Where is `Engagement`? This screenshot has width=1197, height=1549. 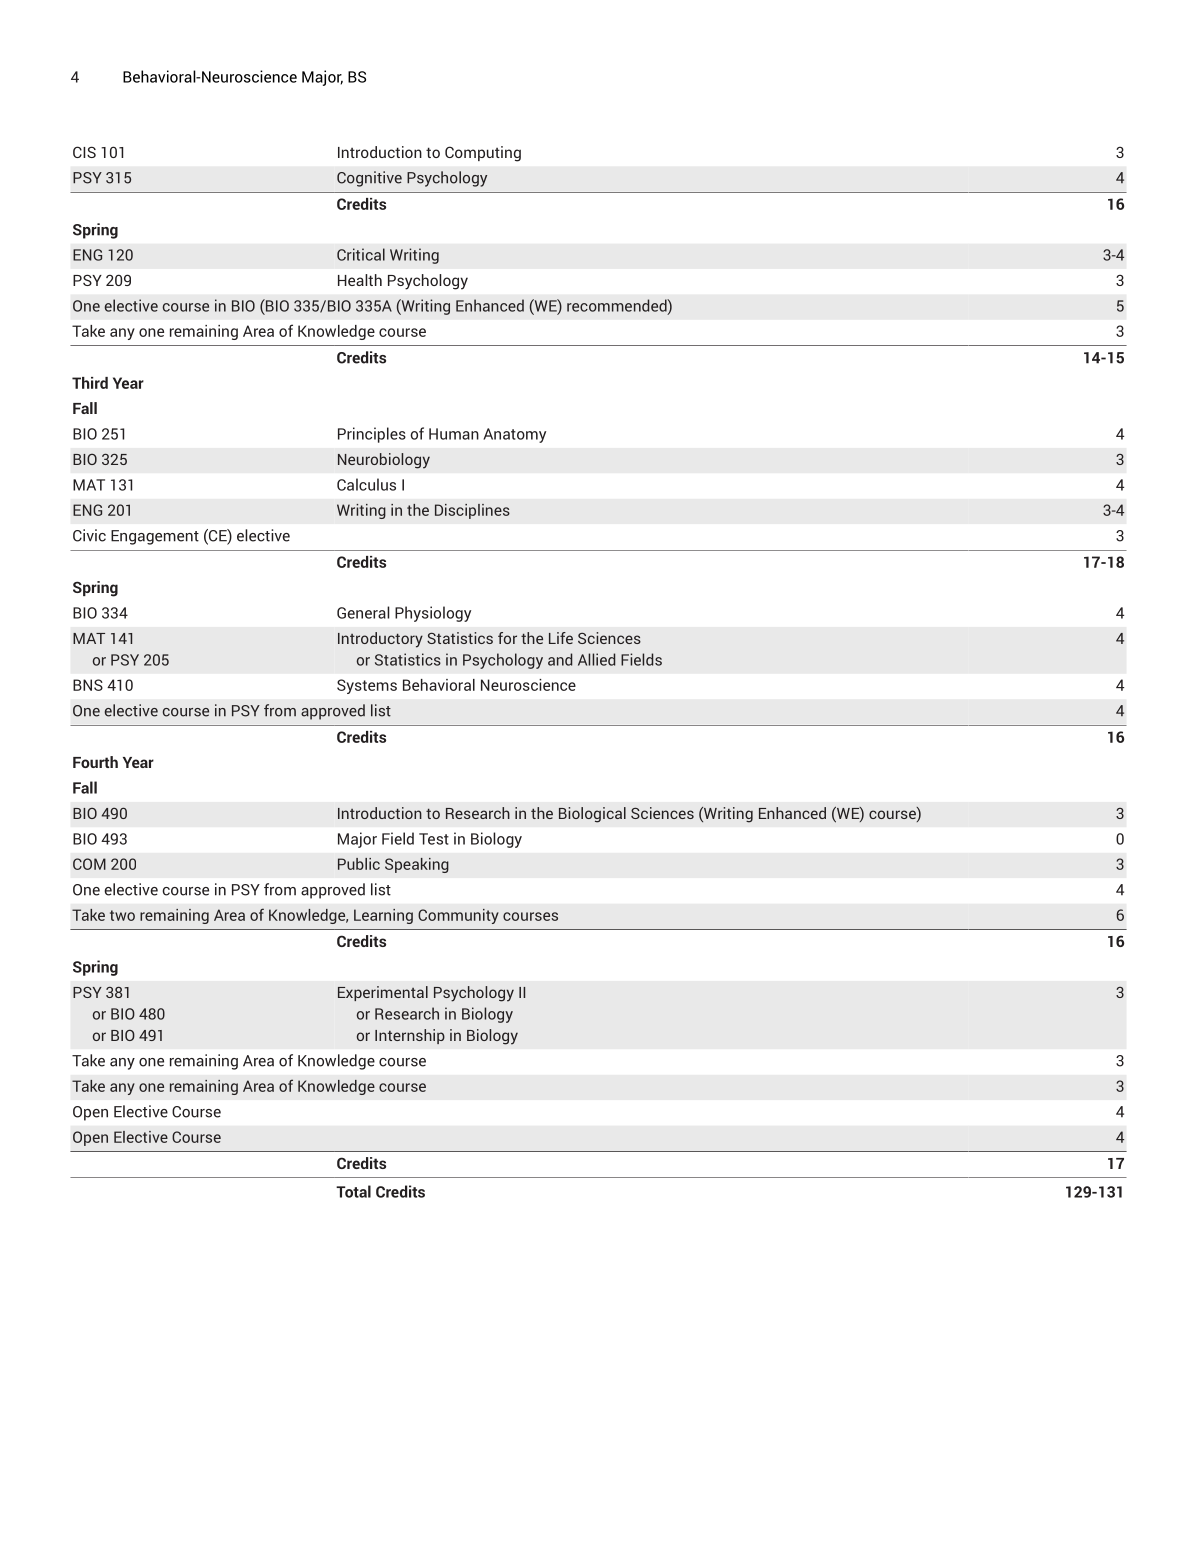 Engagement is located at coordinates (155, 537).
